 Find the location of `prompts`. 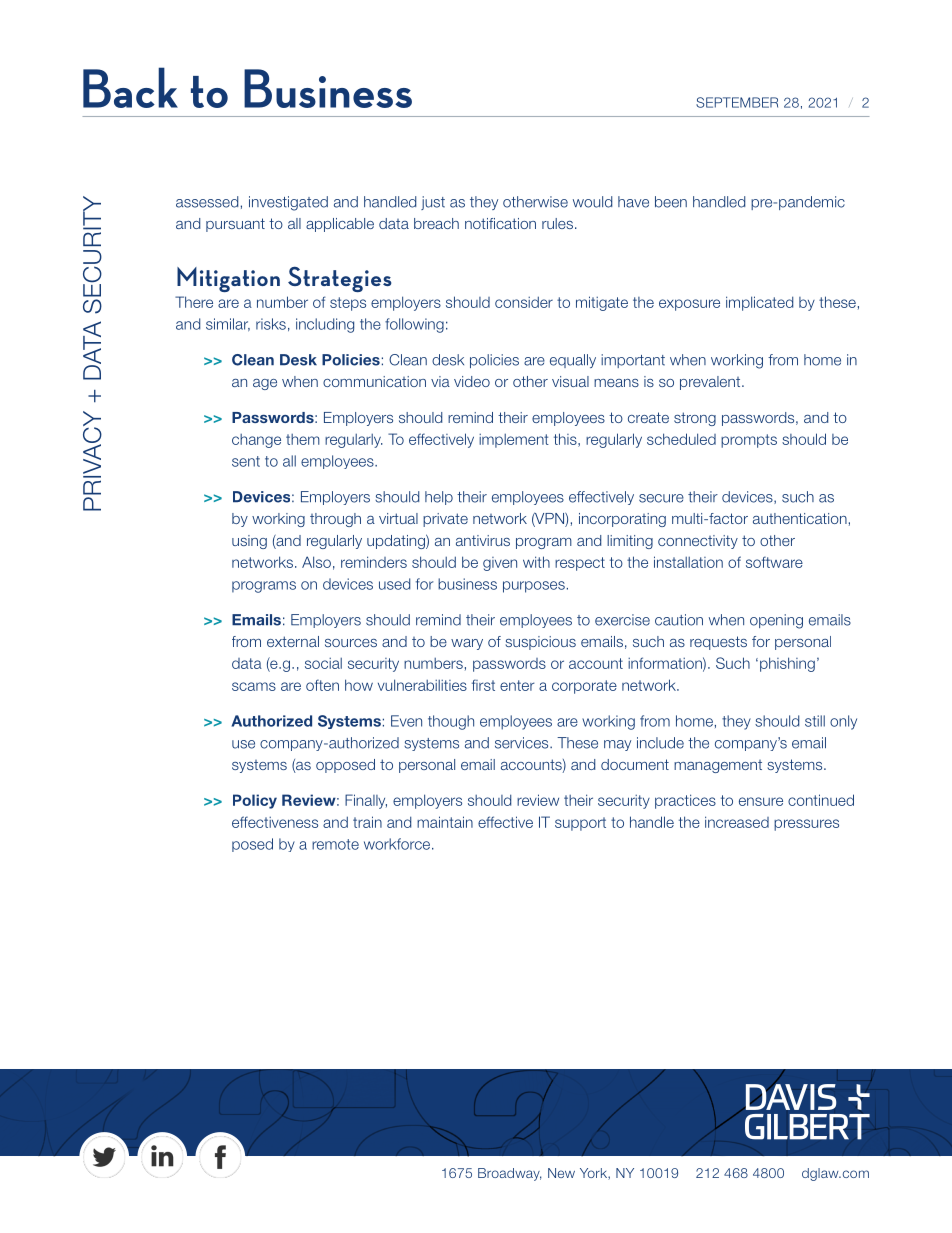

prompts is located at coordinates (749, 441).
